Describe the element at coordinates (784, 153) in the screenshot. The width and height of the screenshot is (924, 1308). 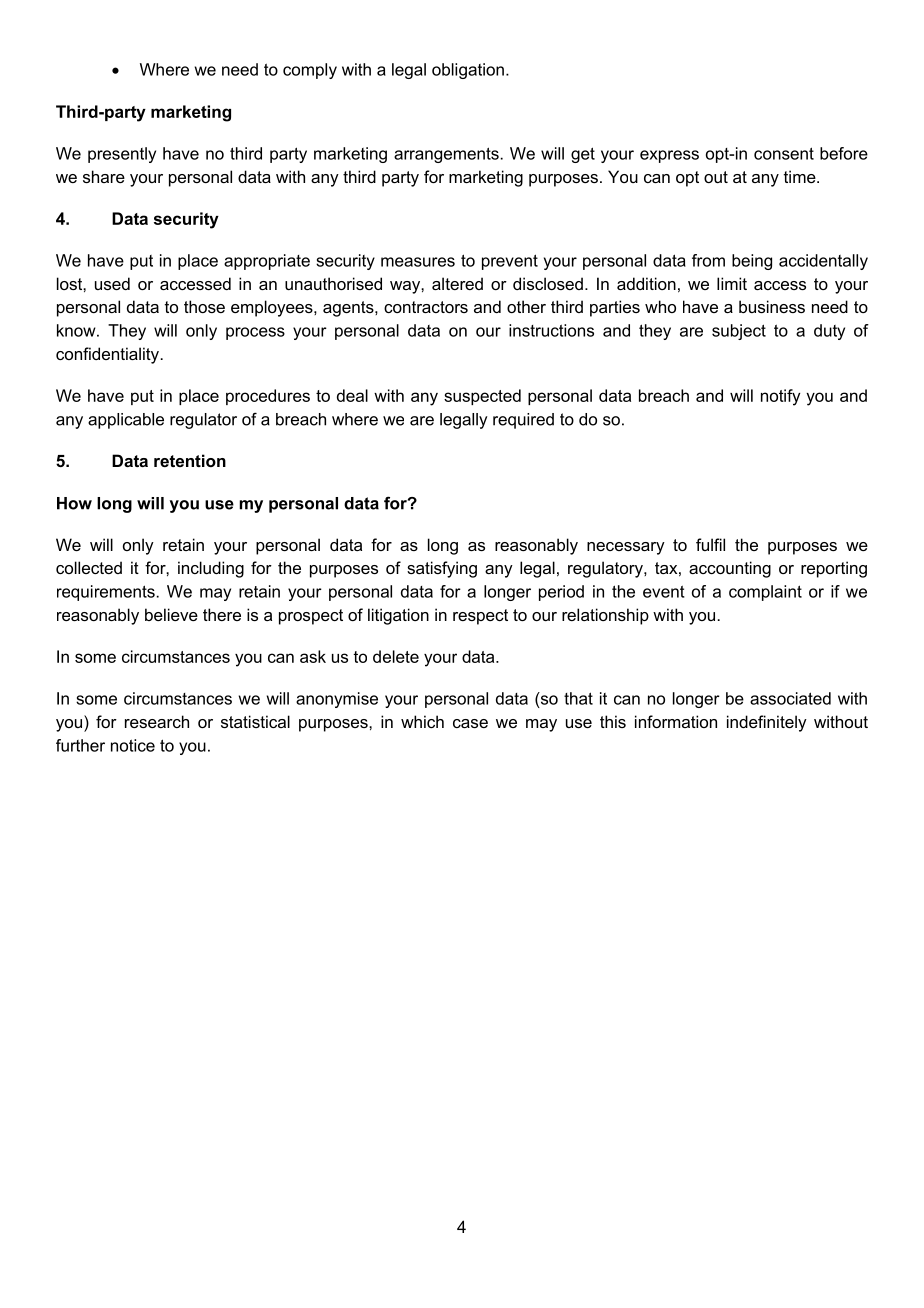
I see `consent` at that location.
